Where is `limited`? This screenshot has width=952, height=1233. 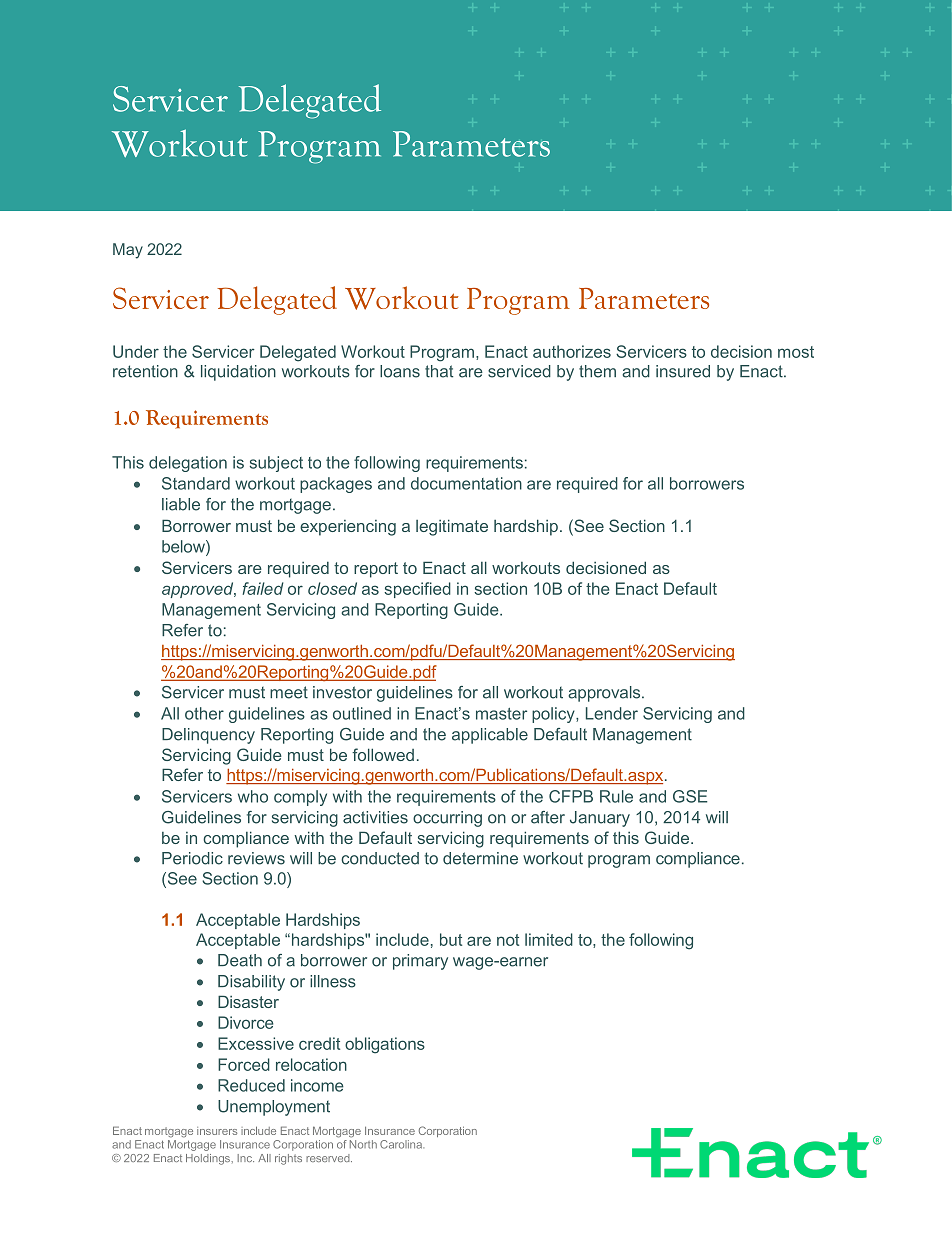 limited is located at coordinates (549, 939).
